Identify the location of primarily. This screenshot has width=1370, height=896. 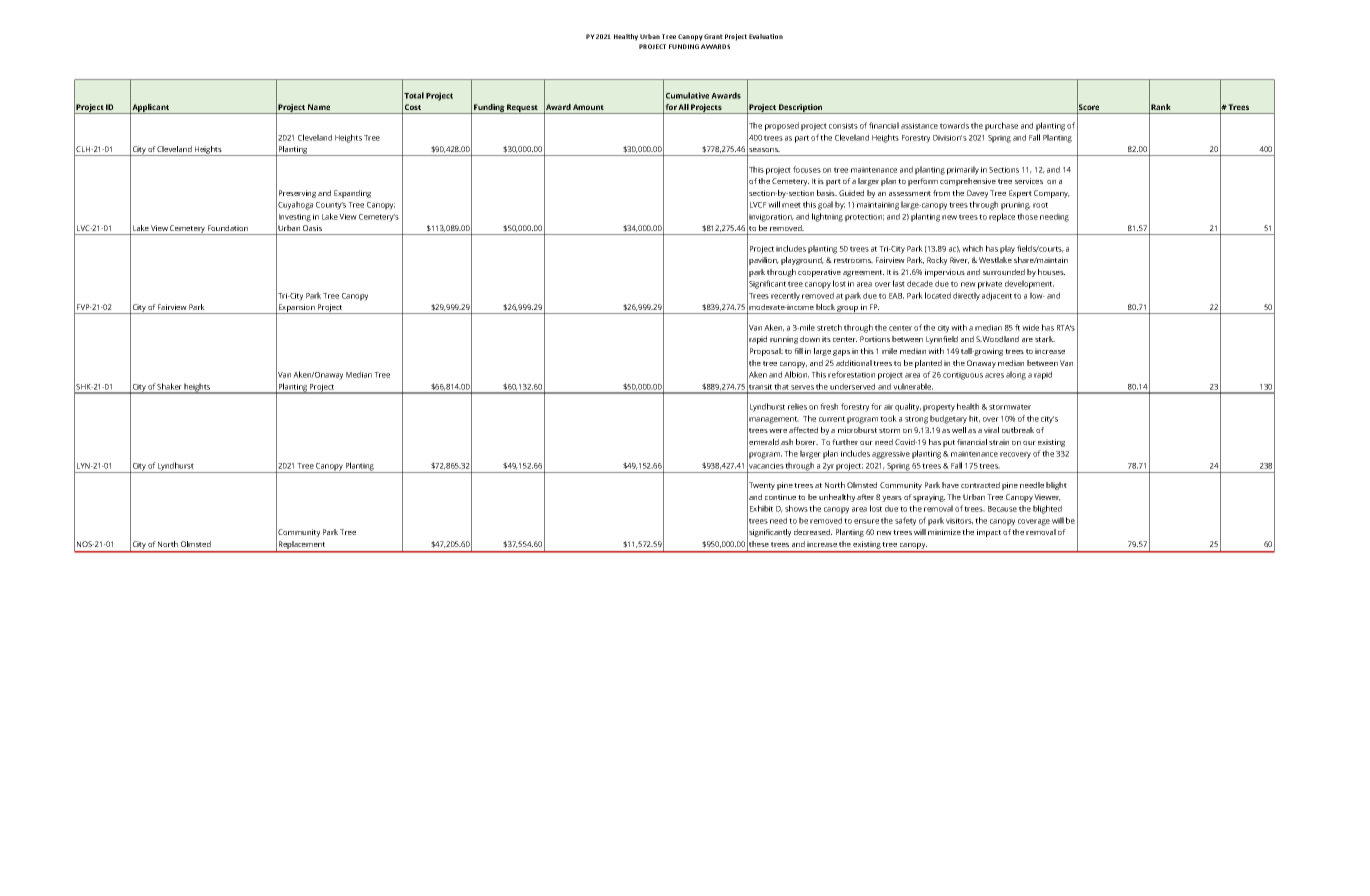
(963, 170).
